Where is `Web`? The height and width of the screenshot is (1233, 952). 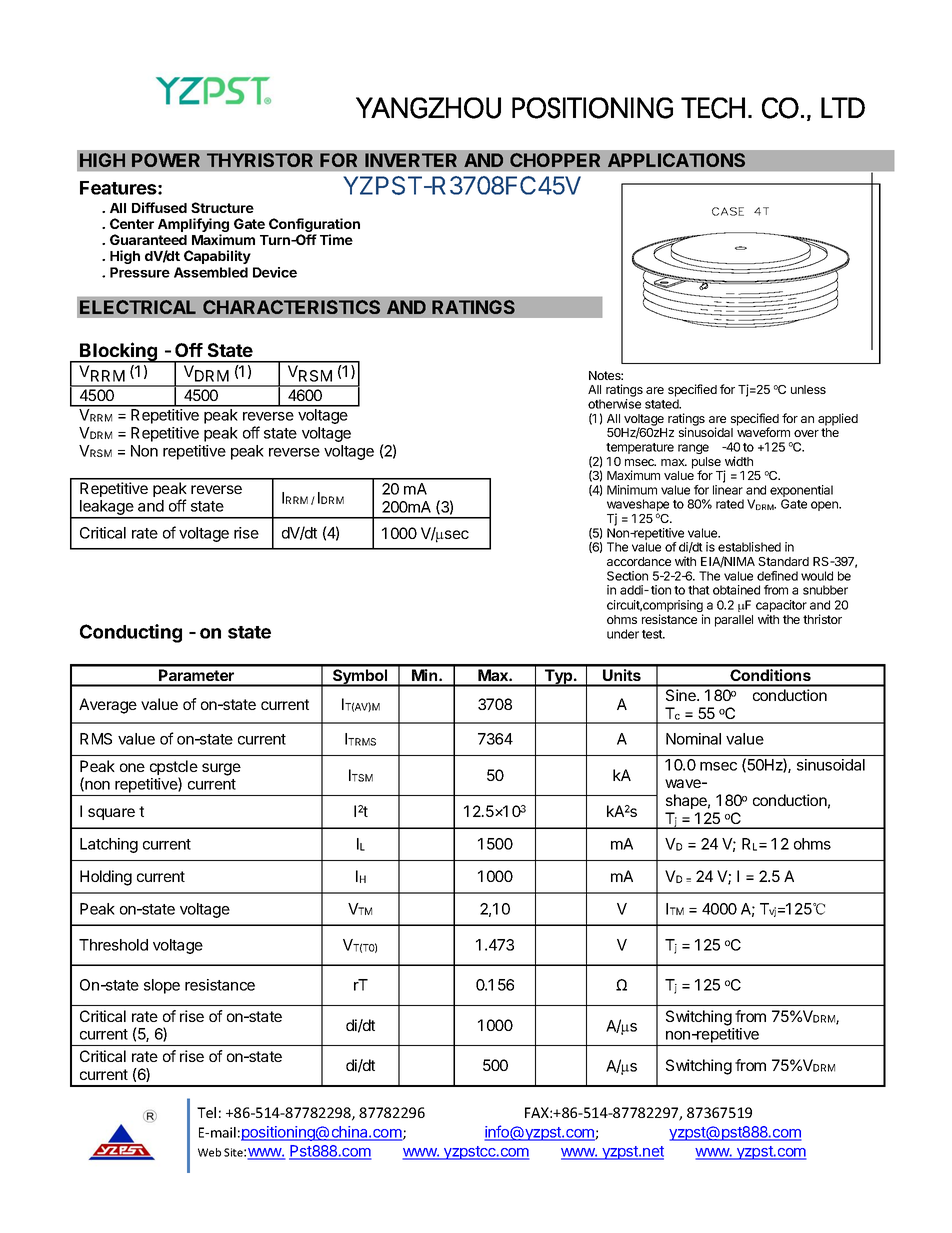
Web is located at coordinates (209, 1152).
